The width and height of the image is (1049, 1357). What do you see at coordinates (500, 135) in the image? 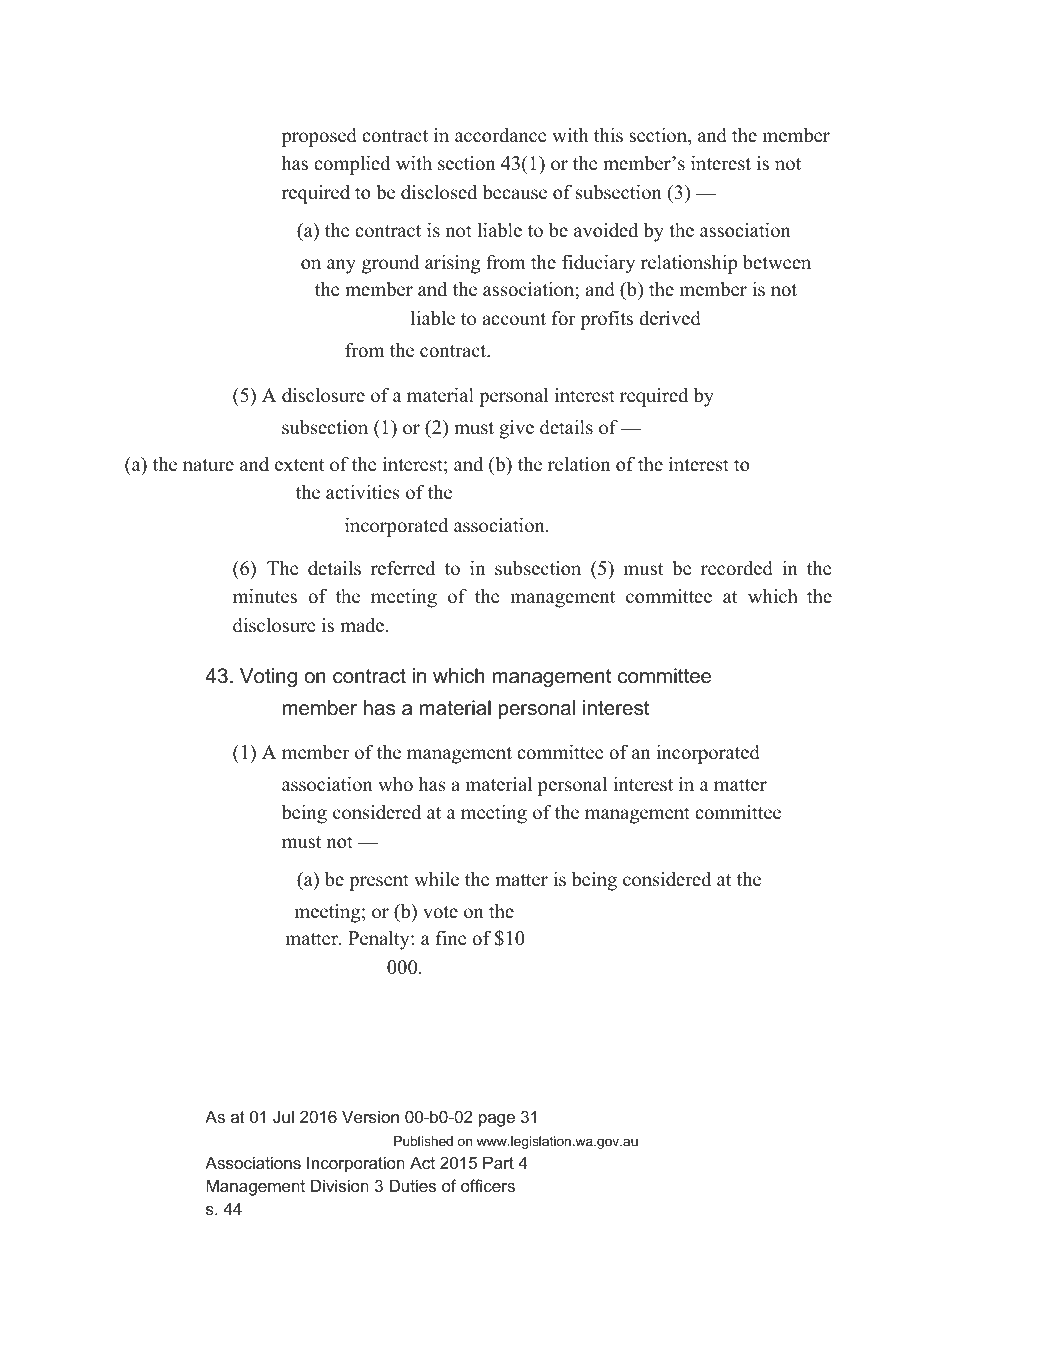
I see `accordance` at bounding box center [500, 135].
